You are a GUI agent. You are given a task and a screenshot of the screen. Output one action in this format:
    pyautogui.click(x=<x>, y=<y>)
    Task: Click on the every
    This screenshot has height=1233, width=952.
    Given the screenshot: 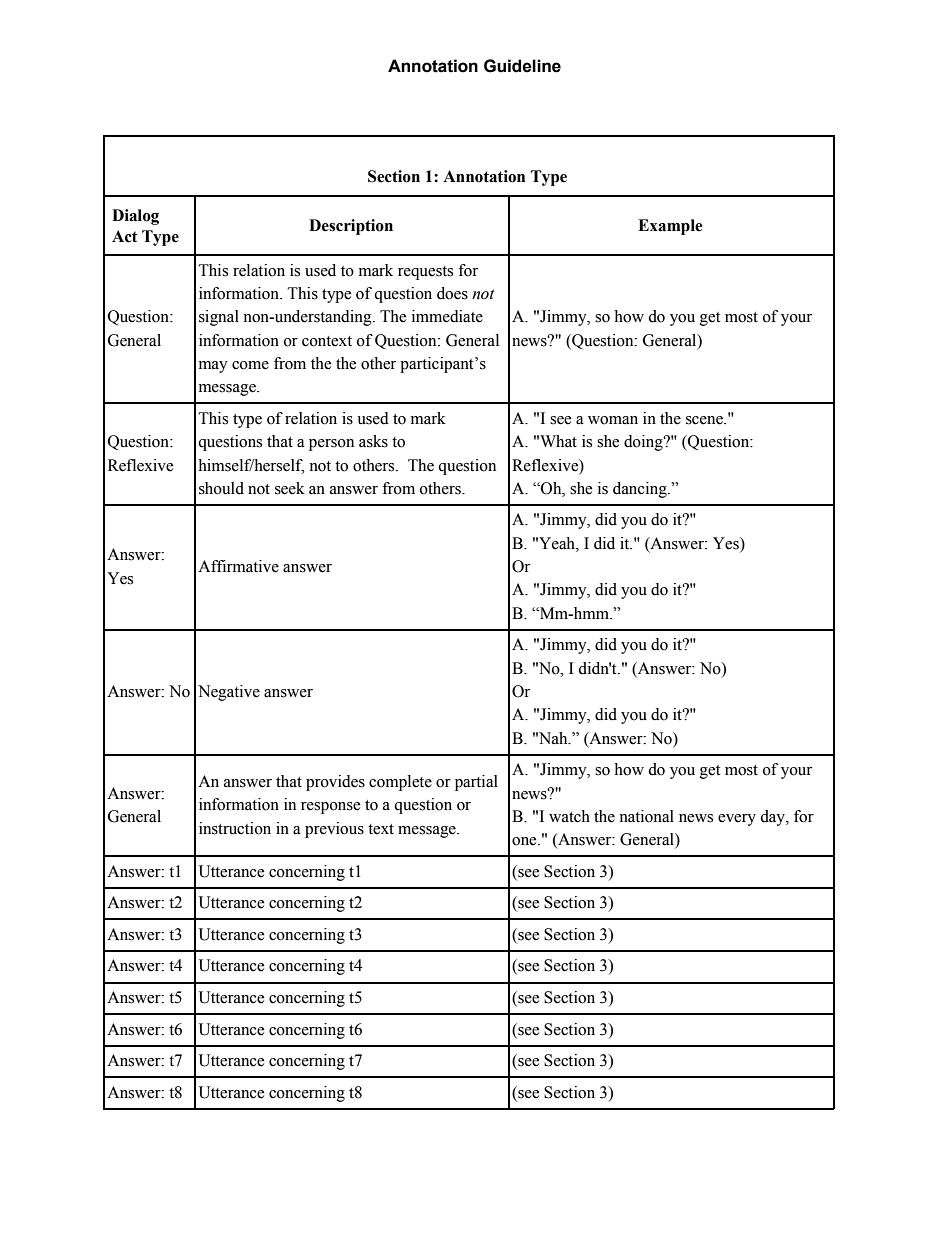 What is the action you would take?
    pyautogui.click(x=737, y=820)
